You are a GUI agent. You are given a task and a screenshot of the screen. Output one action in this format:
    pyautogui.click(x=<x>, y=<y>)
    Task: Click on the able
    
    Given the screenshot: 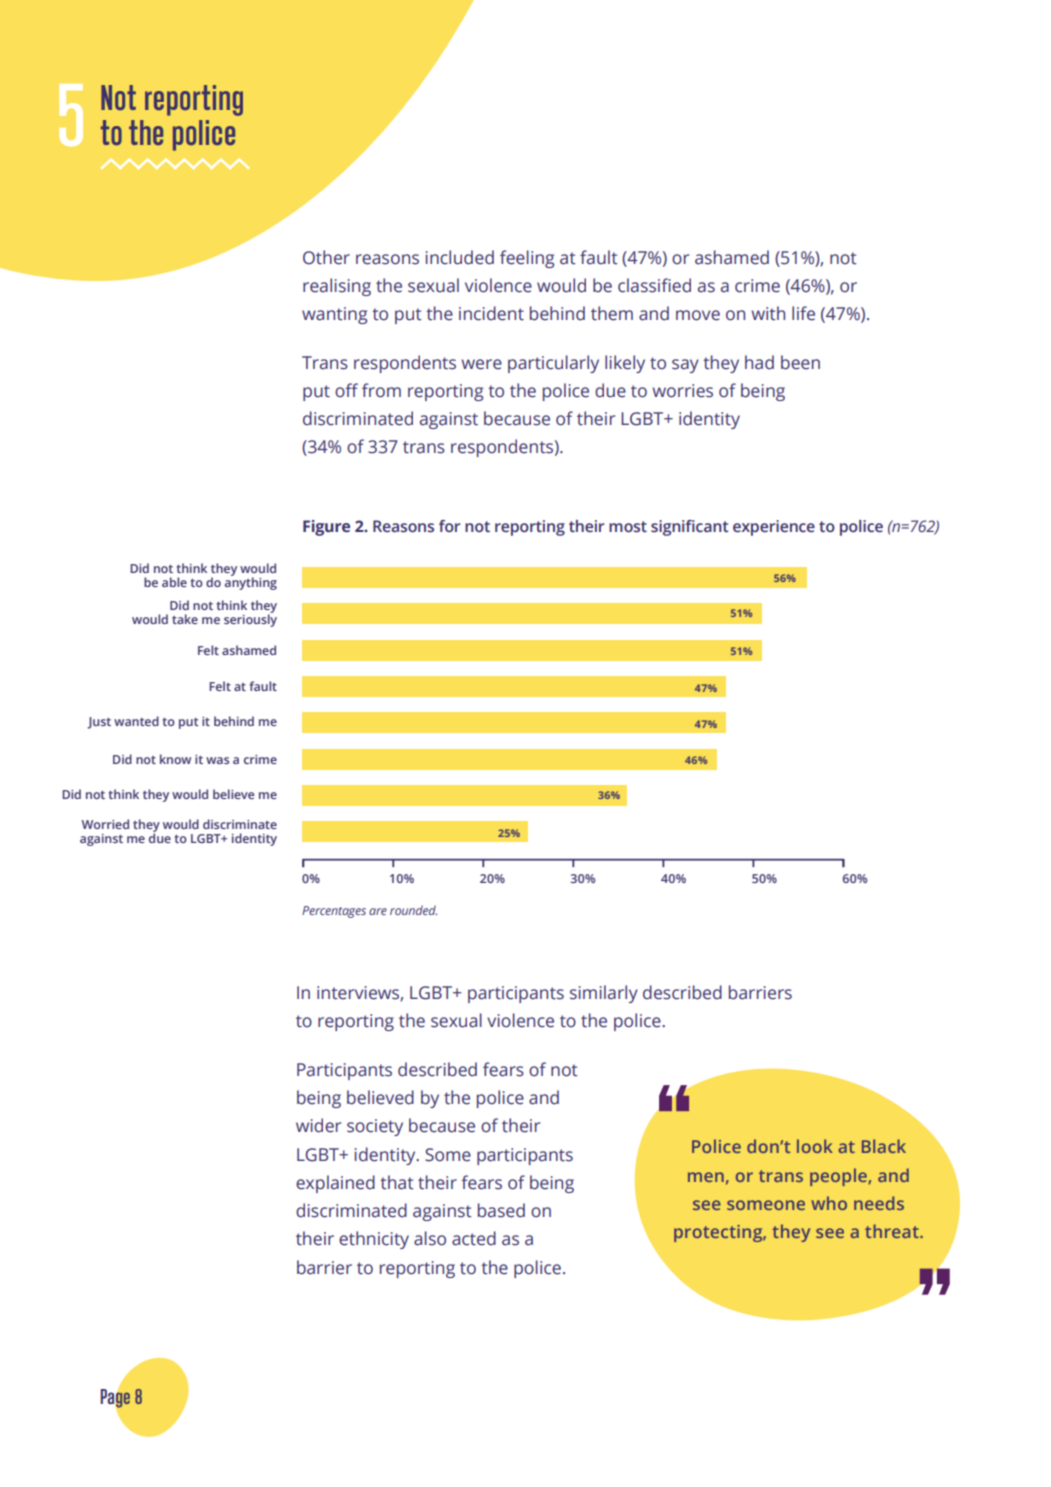 What is the action you would take?
    pyautogui.click(x=174, y=582)
